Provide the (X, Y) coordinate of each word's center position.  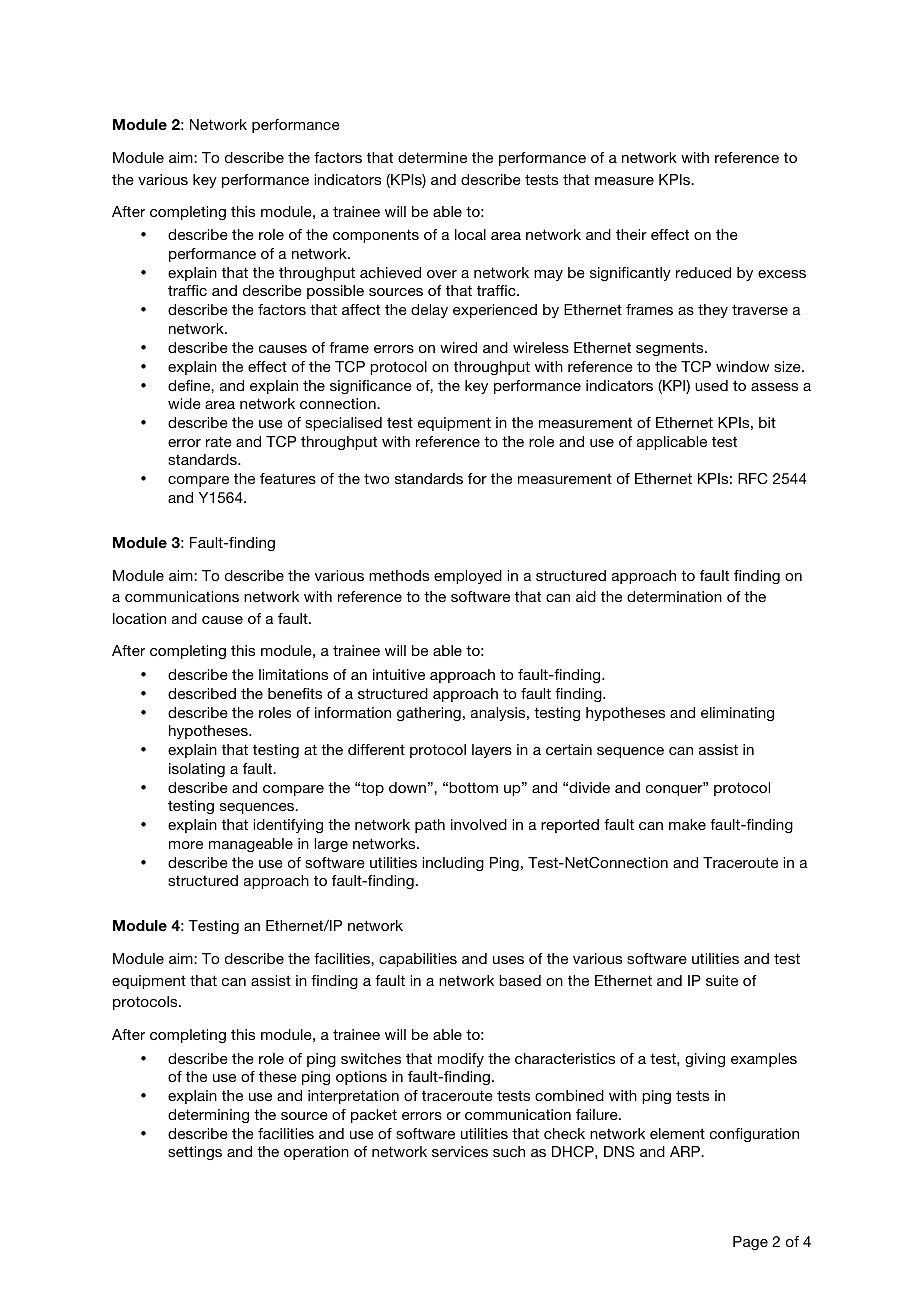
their (631, 234)
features (288, 478)
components (376, 236)
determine (432, 157)
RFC (753, 479)
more (186, 845)
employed (468, 577)
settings (195, 1153)
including (453, 864)
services (460, 1151)
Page (750, 1243)
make (687, 824)
